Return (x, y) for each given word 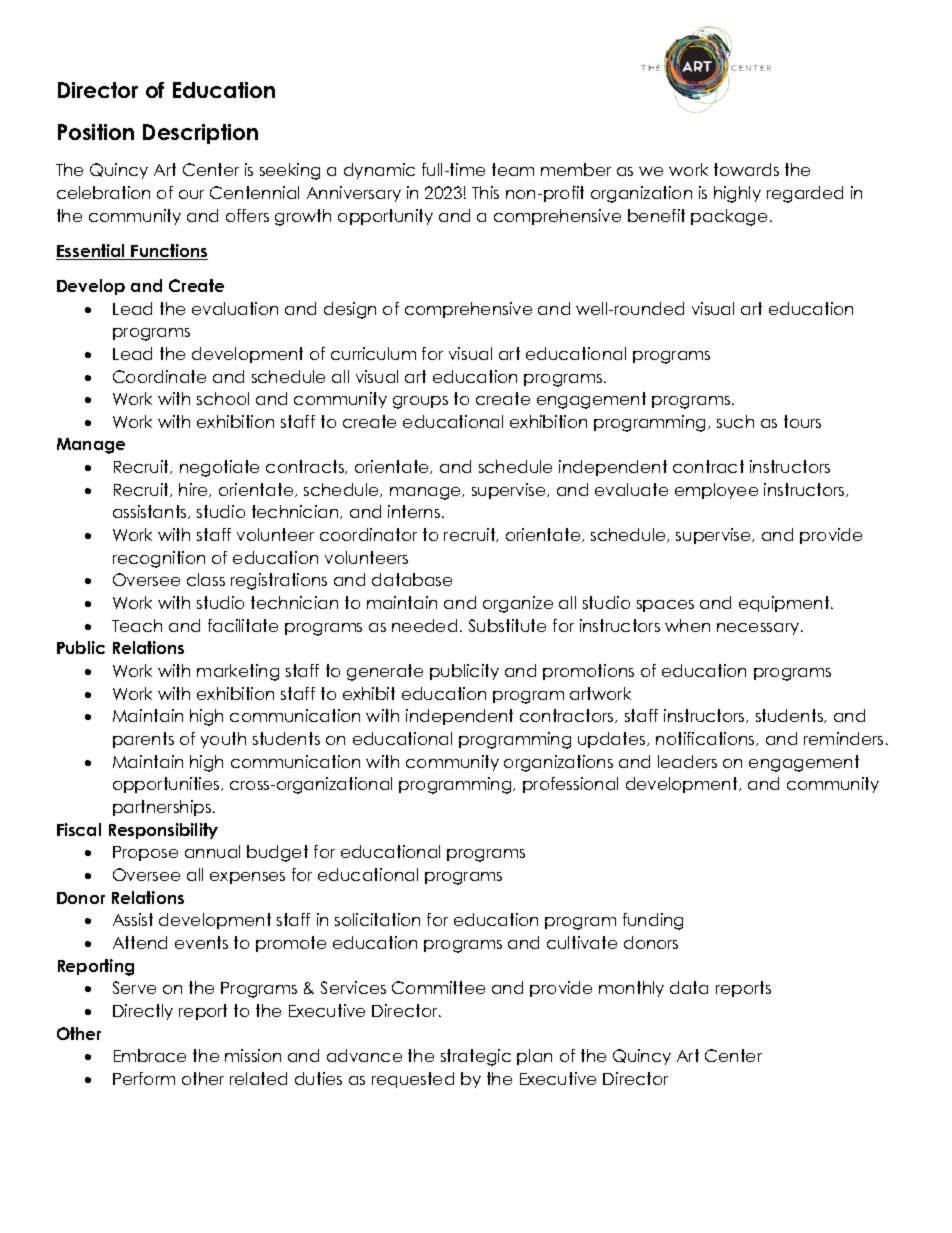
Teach (137, 625)
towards (746, 169)
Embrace (150, 1055)
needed (424, 625)
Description (200, 134)
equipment (785, 604)
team (513, 169)
